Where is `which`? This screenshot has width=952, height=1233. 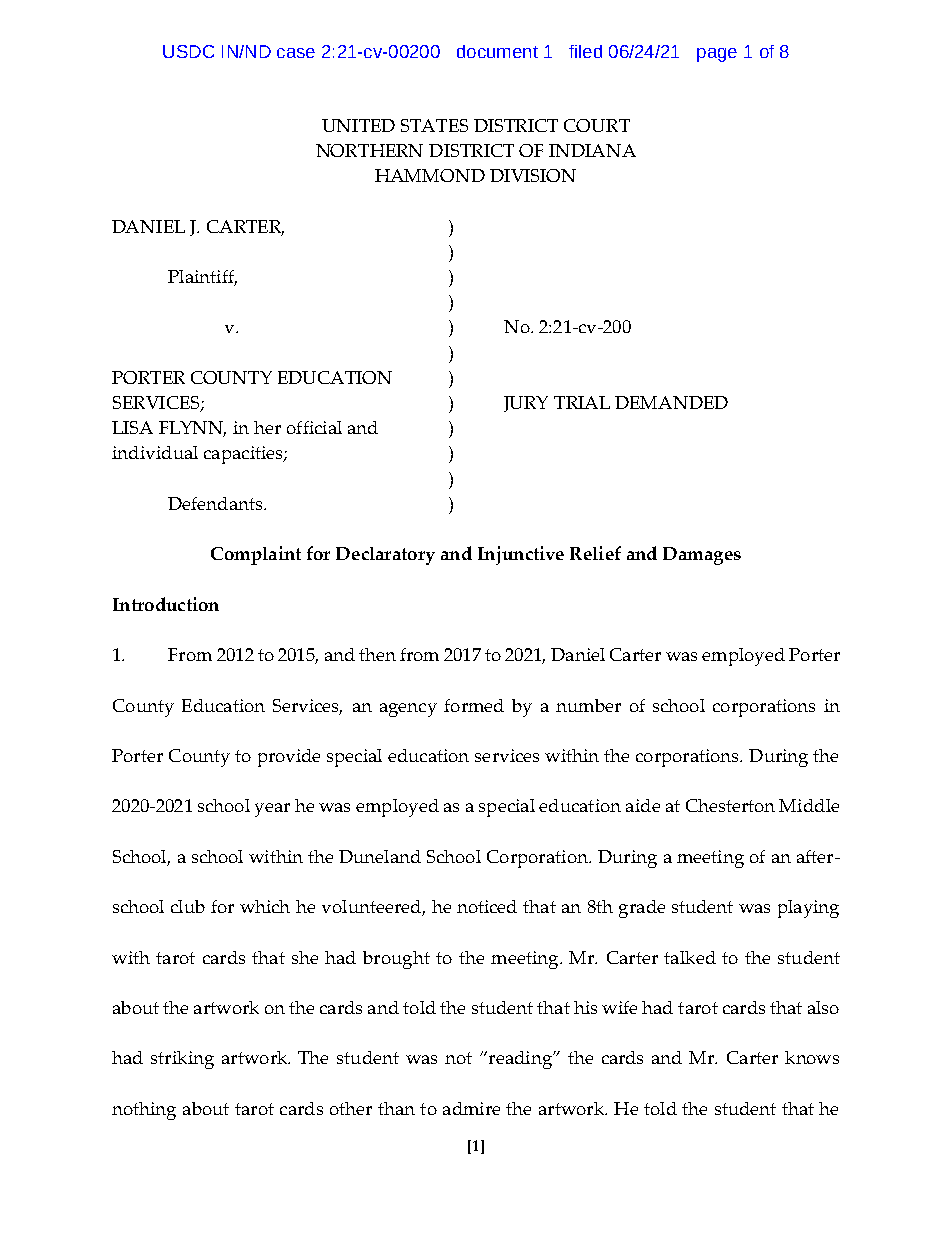 which is located at coordinates (265, 906).
